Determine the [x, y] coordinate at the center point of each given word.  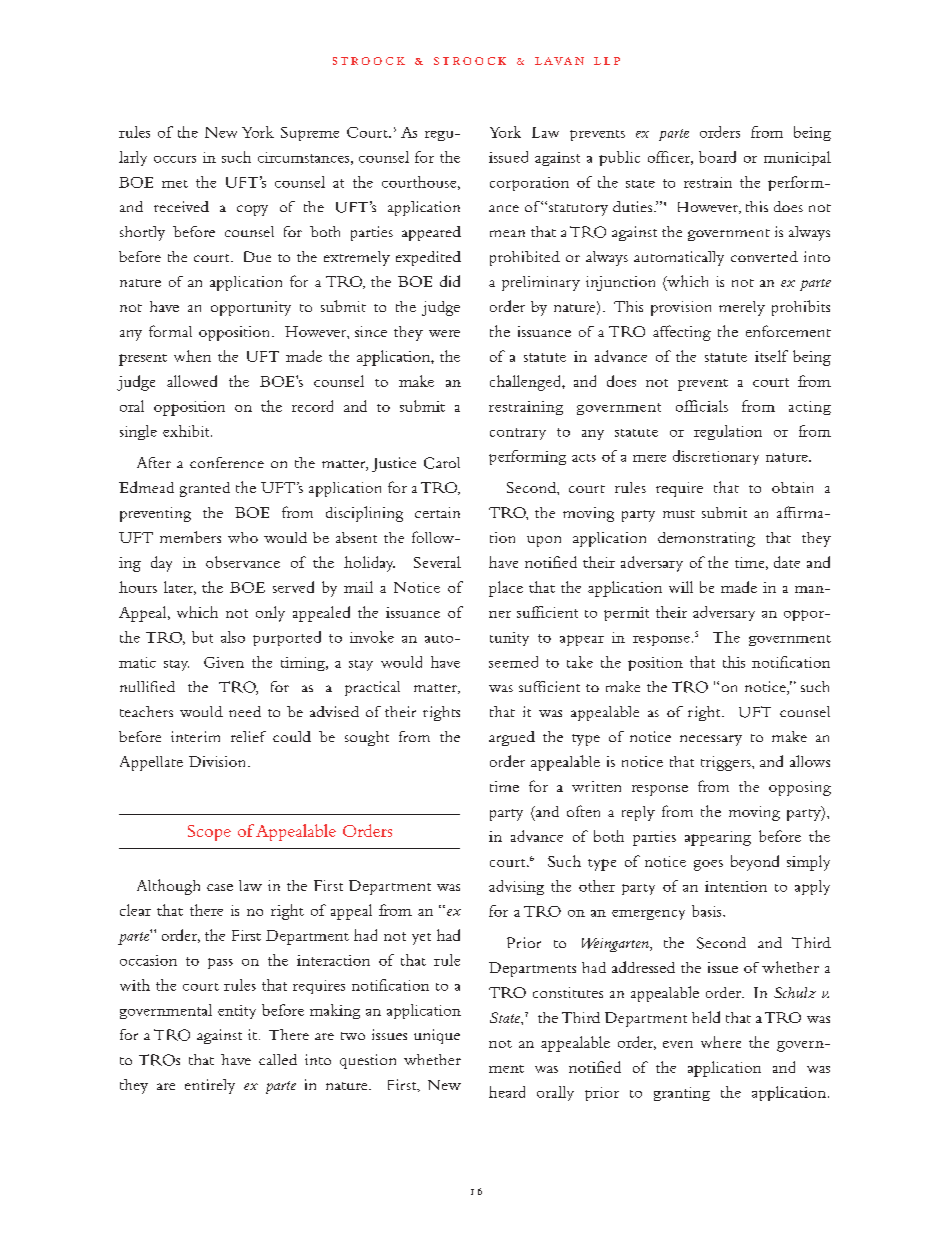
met [175, 184]
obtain [792, 487]
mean [507, 233]
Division [219, 761]
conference [227, 462]
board [717, 157]
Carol [442, 463]
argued [512, 738]
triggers [727, 763]
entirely [210, 1086]
